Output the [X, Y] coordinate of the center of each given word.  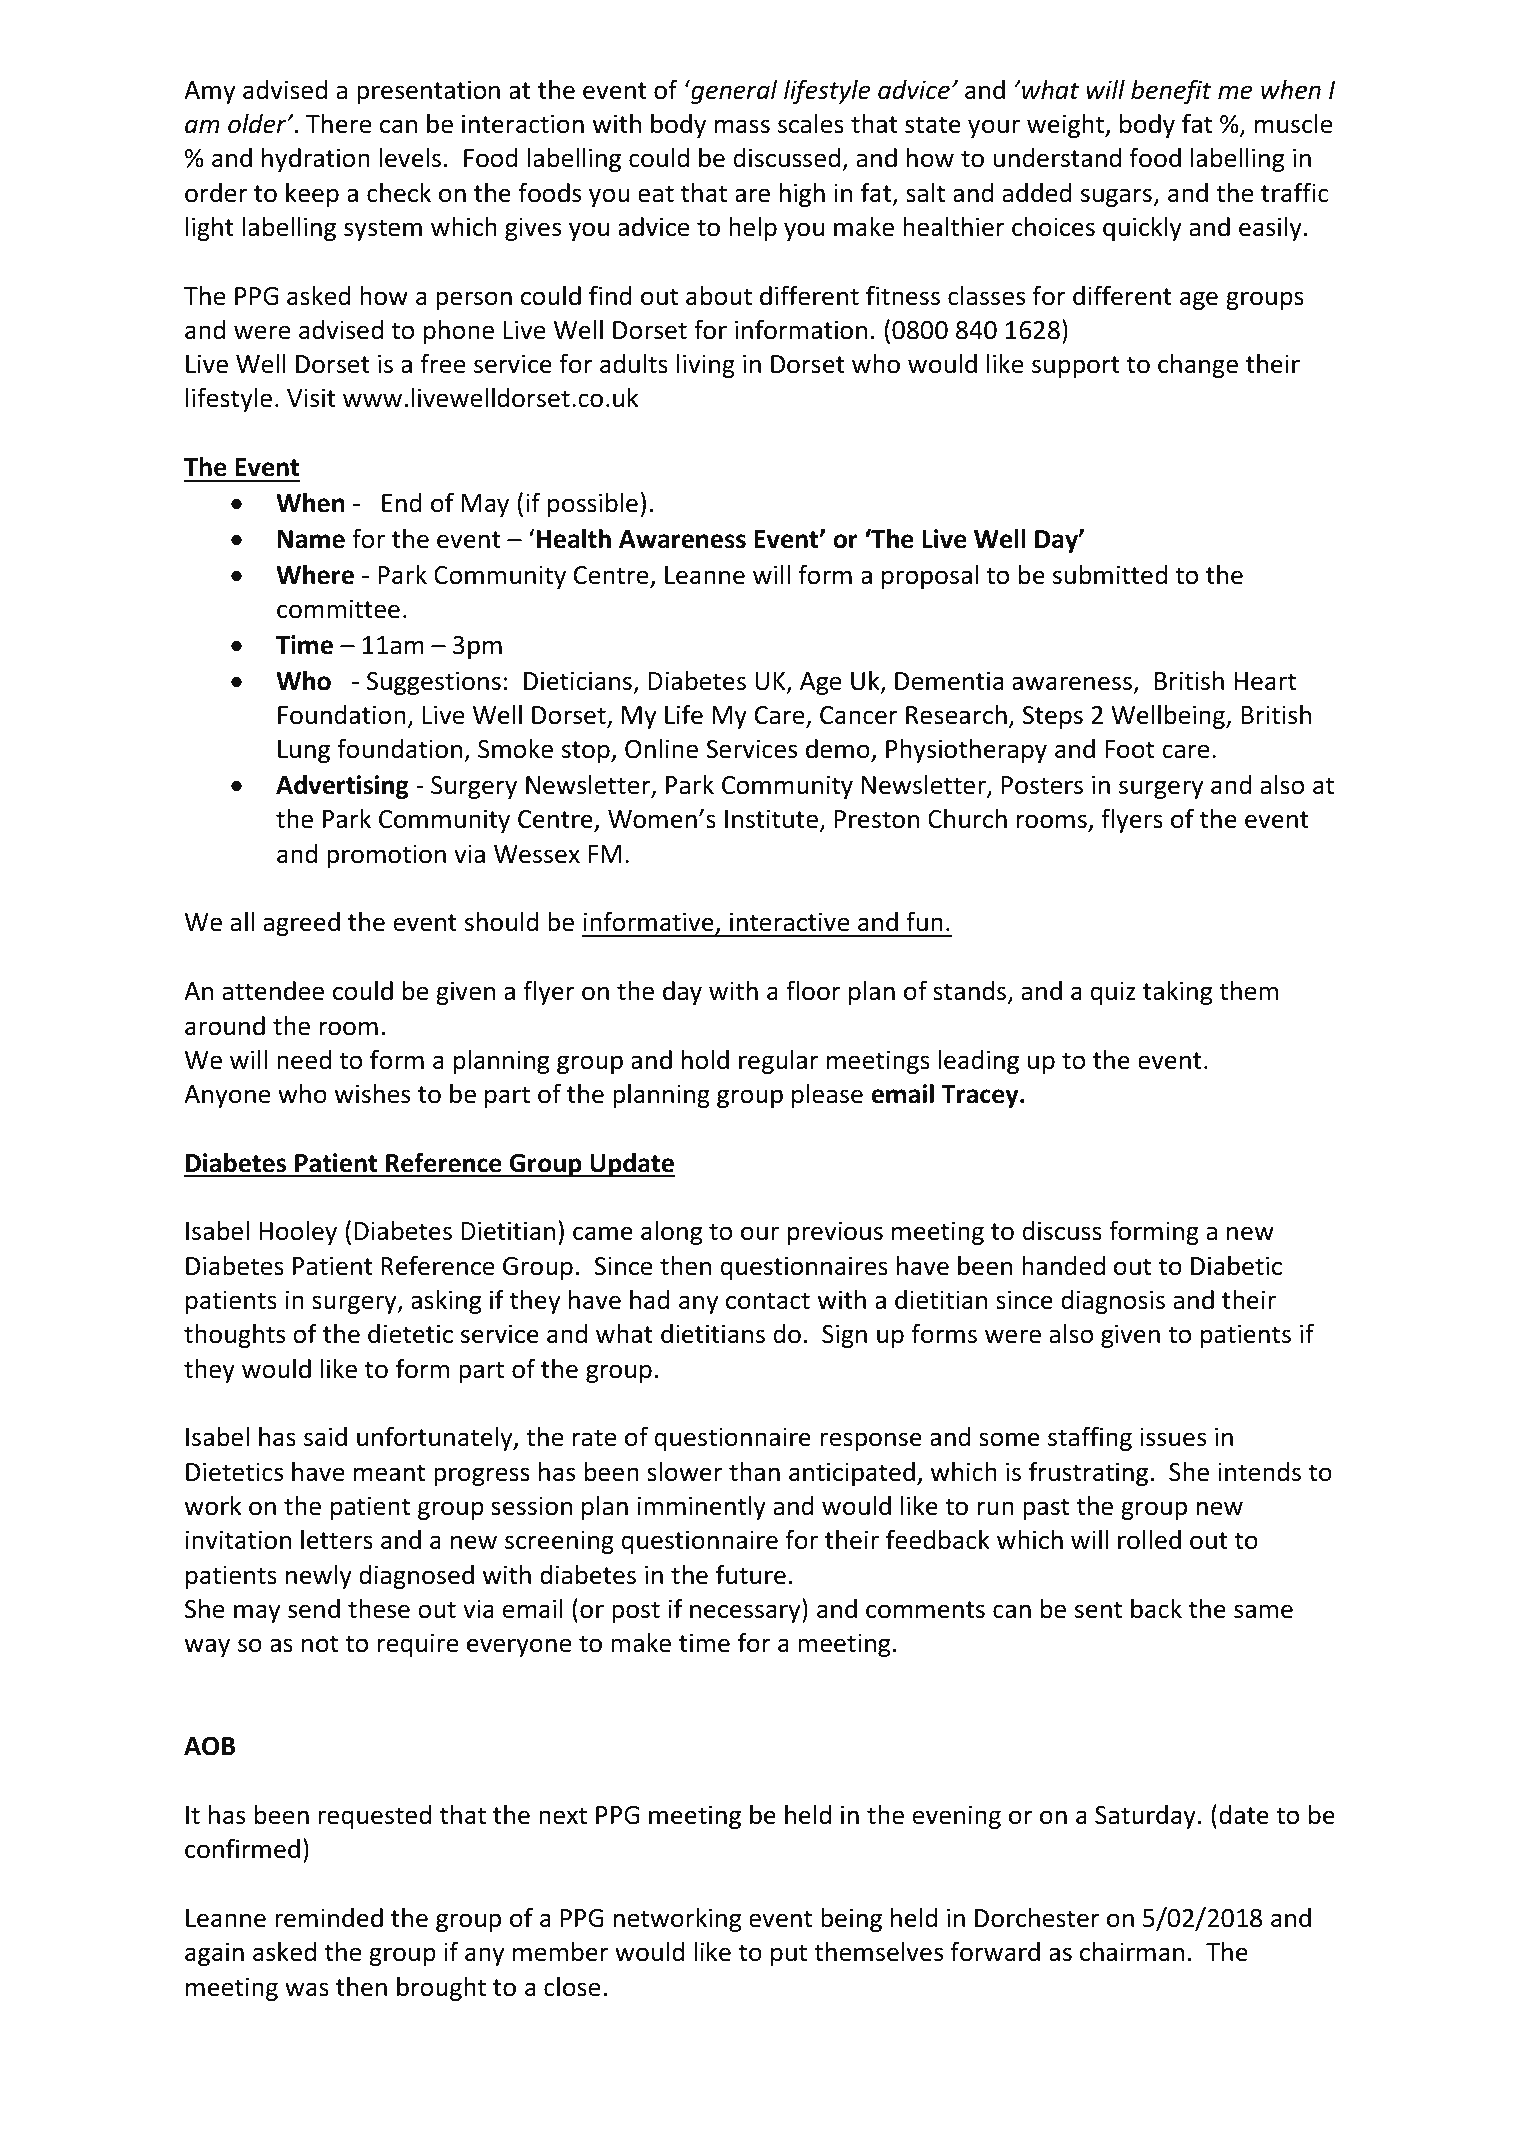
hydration [316, 160]
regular [778, 1062]
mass [742, 126]
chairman [1132, 1952]
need [304, 1060]
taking [1177, 993]
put [789, 1955]
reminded [329, 1918]
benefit [1171, 91]
